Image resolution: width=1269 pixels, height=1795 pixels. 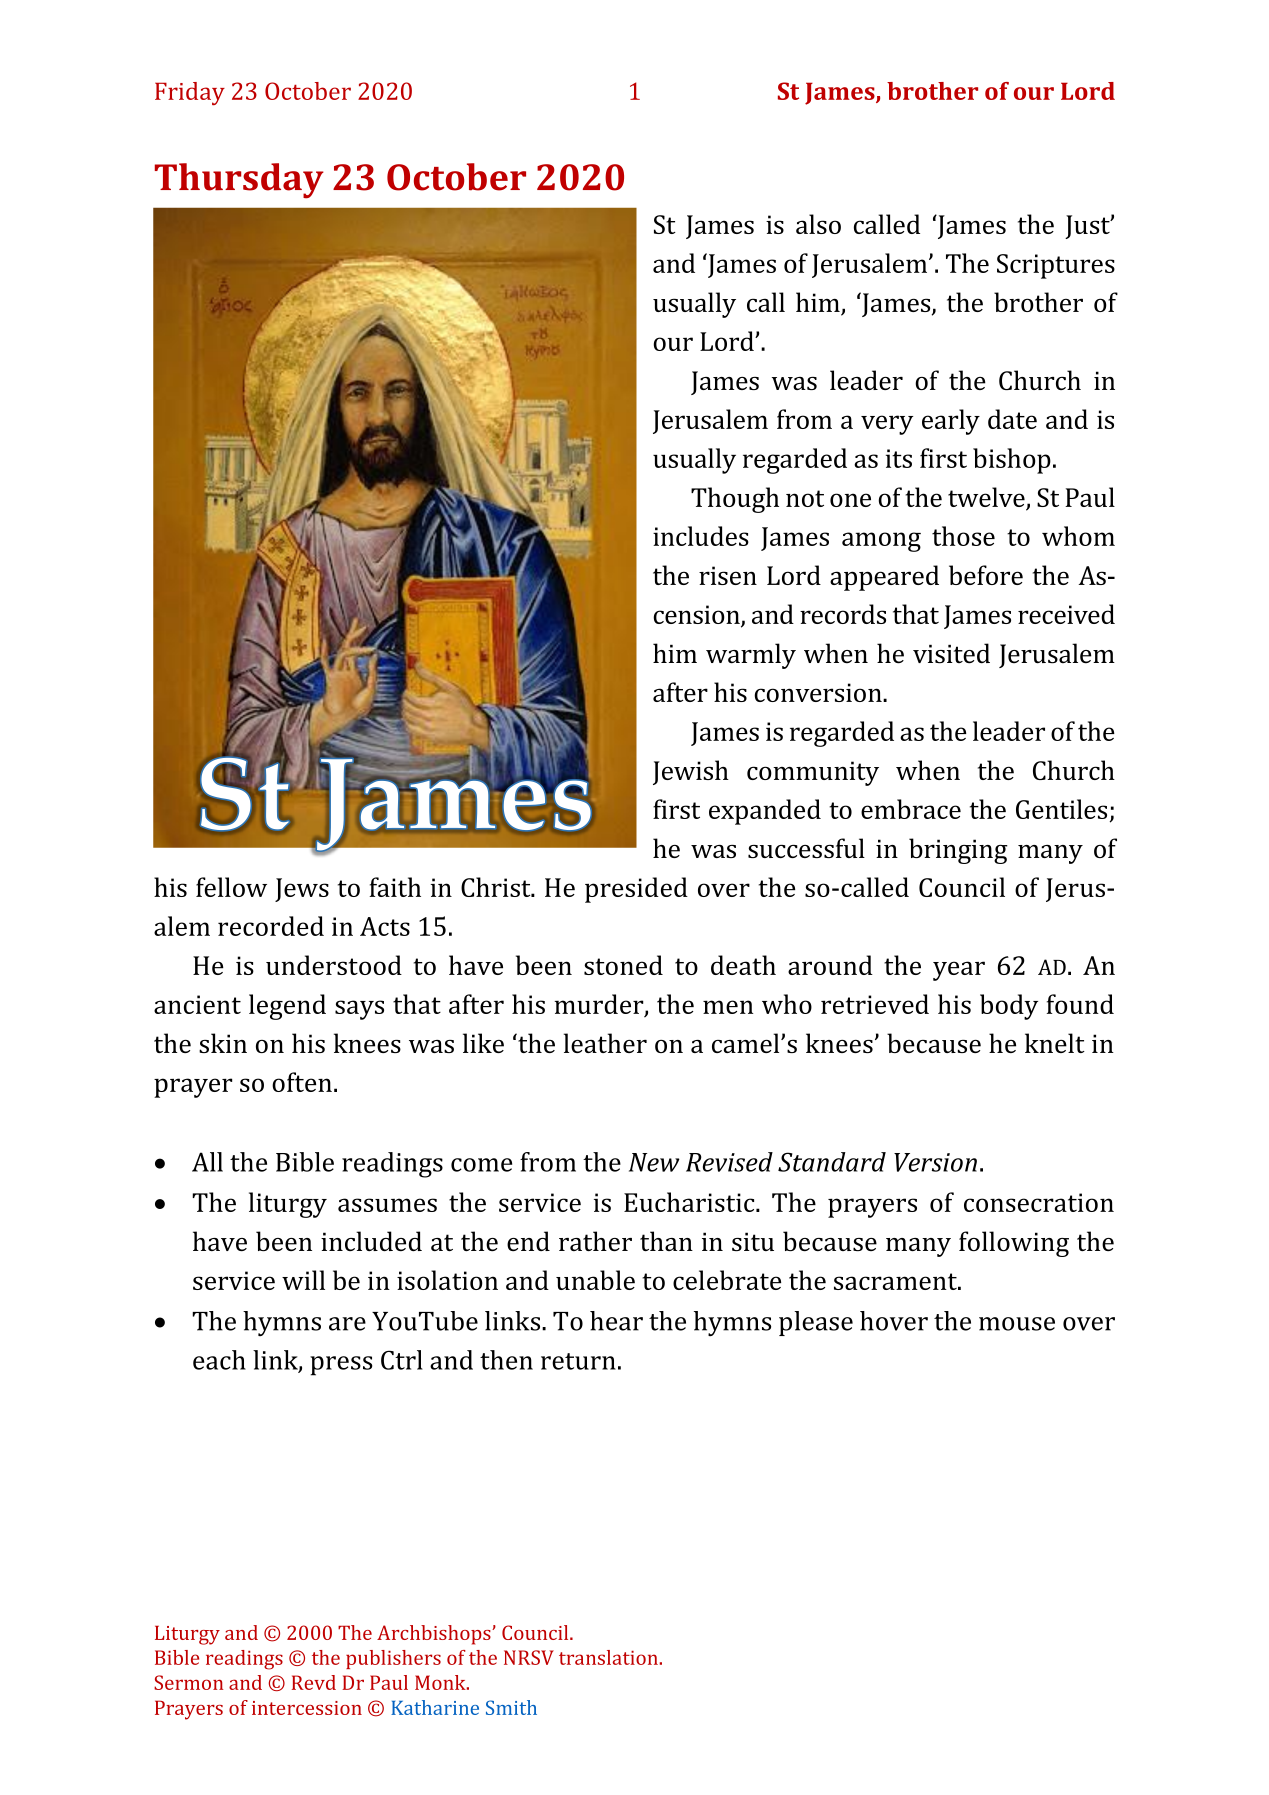 I want to click on mouse, so click(x=1017, y=1324).
